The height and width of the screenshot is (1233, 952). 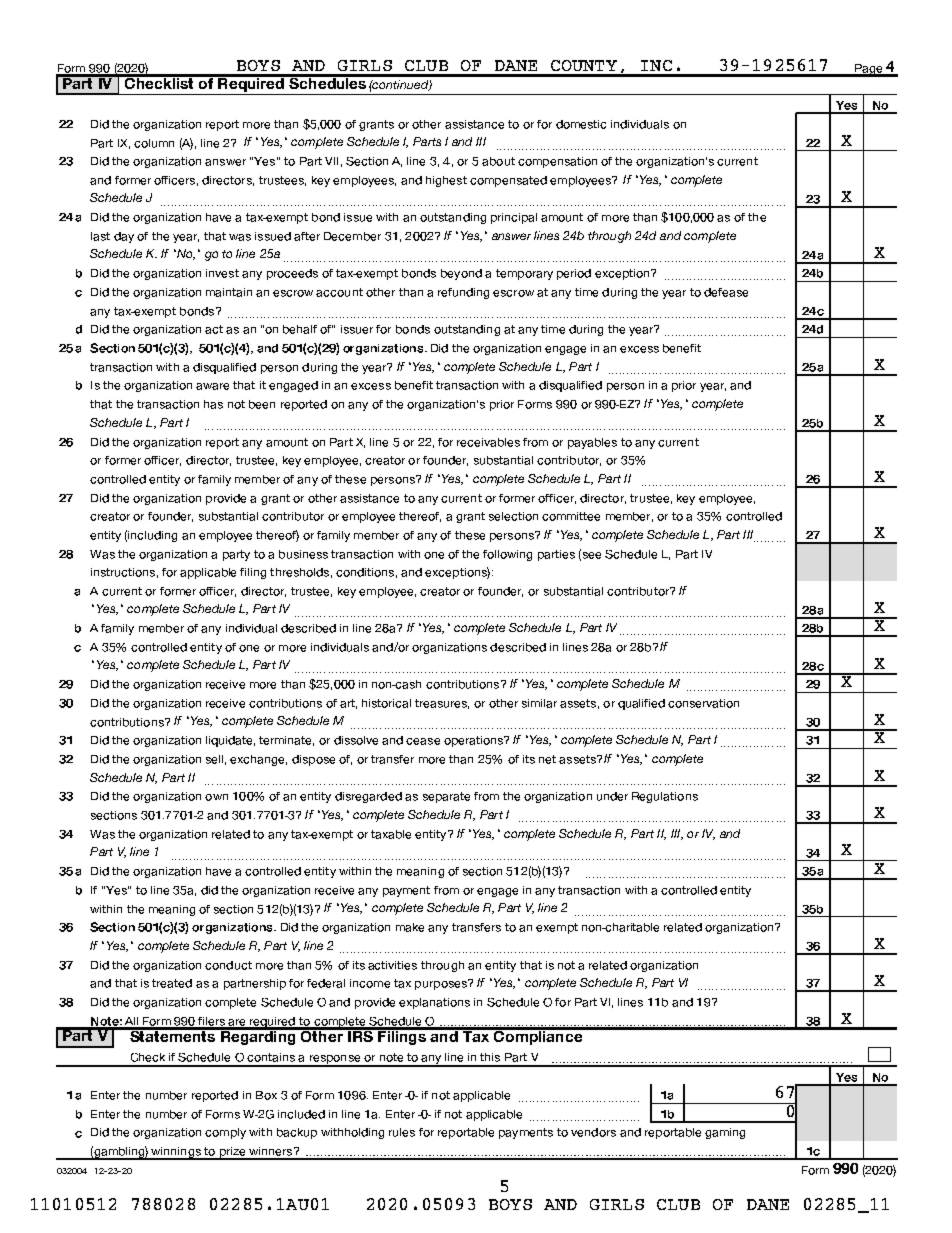 I want to click on winnings, so click(x=176, y=1153).
